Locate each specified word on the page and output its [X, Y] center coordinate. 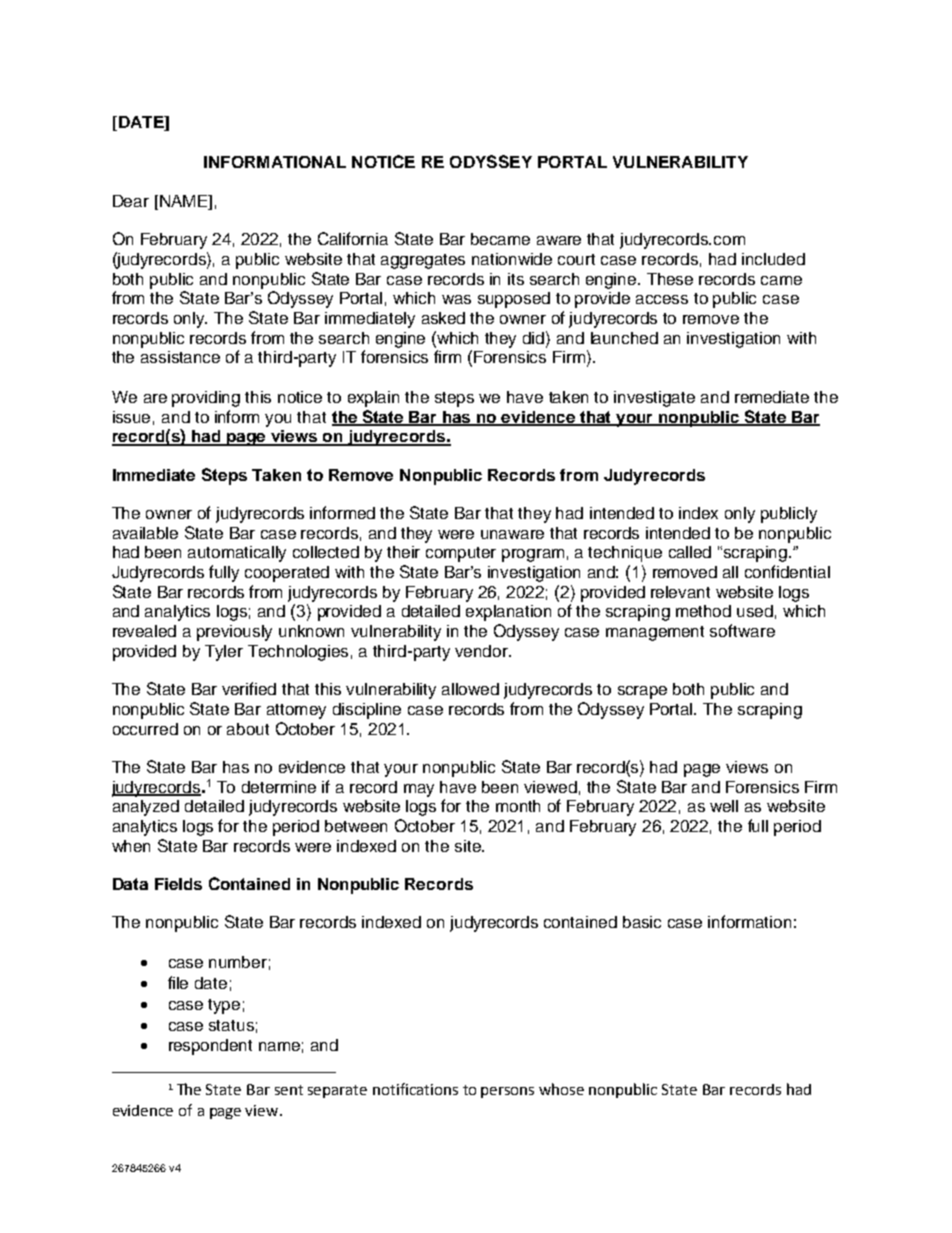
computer [461, 554]
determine [279, 787]
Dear [131, 201]
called [690, 552]
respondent [210, 1047]
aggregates [423, 261]
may [419, 790]
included [773, 259]
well [724, 806]
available [145, 533]
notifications [415, 1089]
